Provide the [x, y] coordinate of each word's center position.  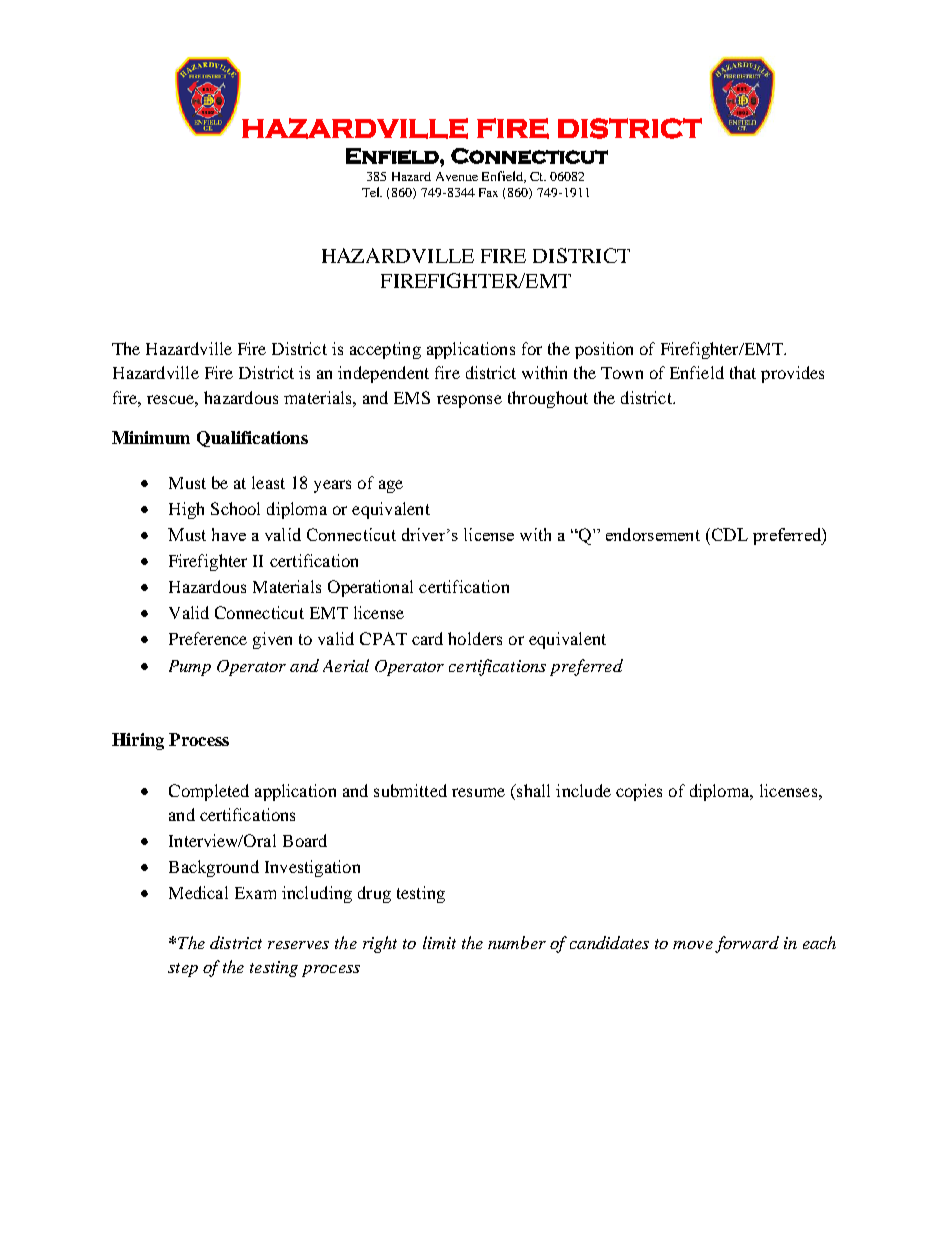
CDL [728, 534]
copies [639, 792]
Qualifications [252, 439]
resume [478, 792]
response [469, 401]
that [743, 372]
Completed [209, 792]
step [183, 970]
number [517, 942]
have [229, 534]
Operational [370, 588]
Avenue [457, 176]
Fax [488, 192]
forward [747, 944]
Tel [372, 192]
